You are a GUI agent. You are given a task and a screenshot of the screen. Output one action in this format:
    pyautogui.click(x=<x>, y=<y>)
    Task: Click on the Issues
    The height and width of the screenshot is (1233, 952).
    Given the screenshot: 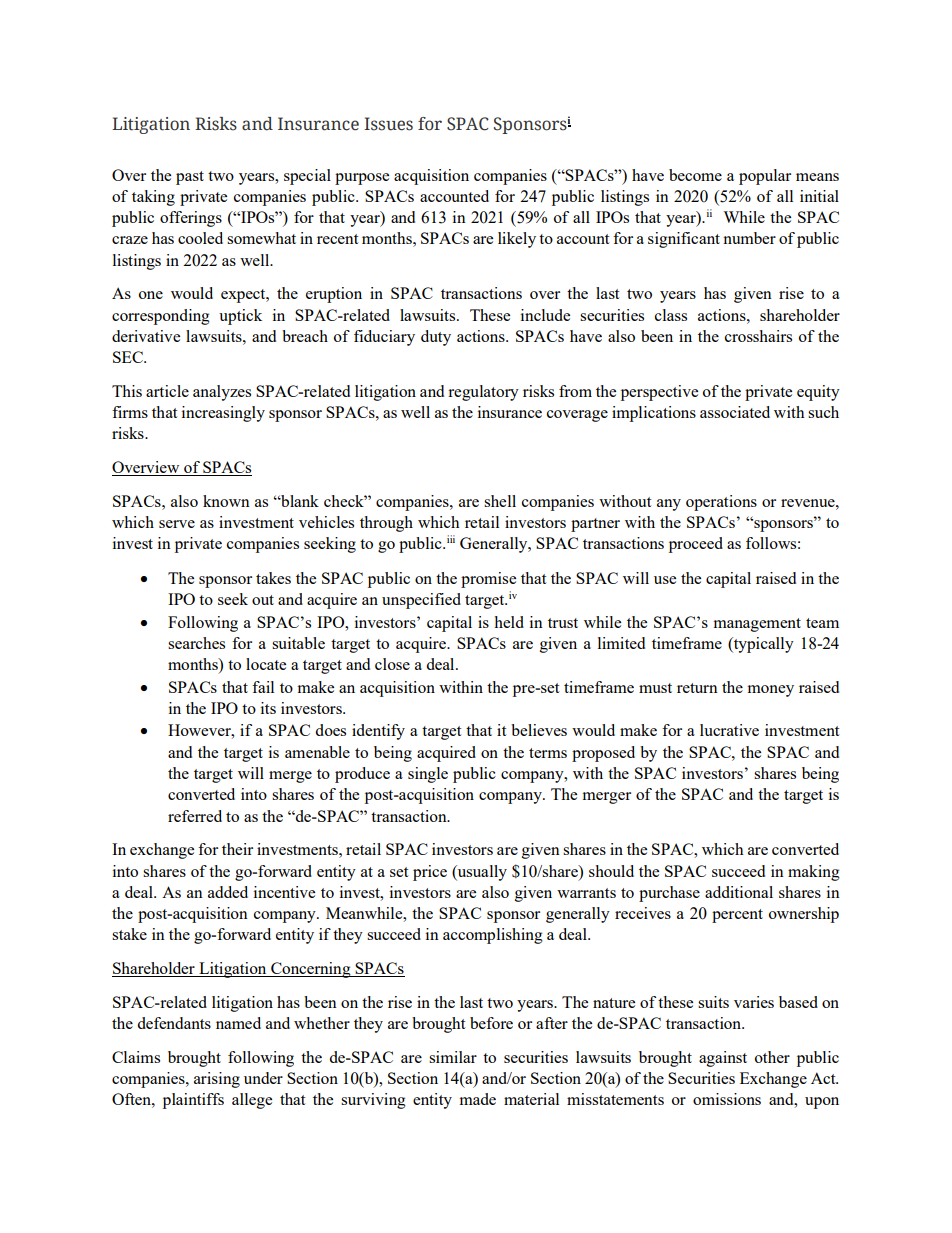 What is the action you would take?
    pyautogui.click(x=388, y=124)
